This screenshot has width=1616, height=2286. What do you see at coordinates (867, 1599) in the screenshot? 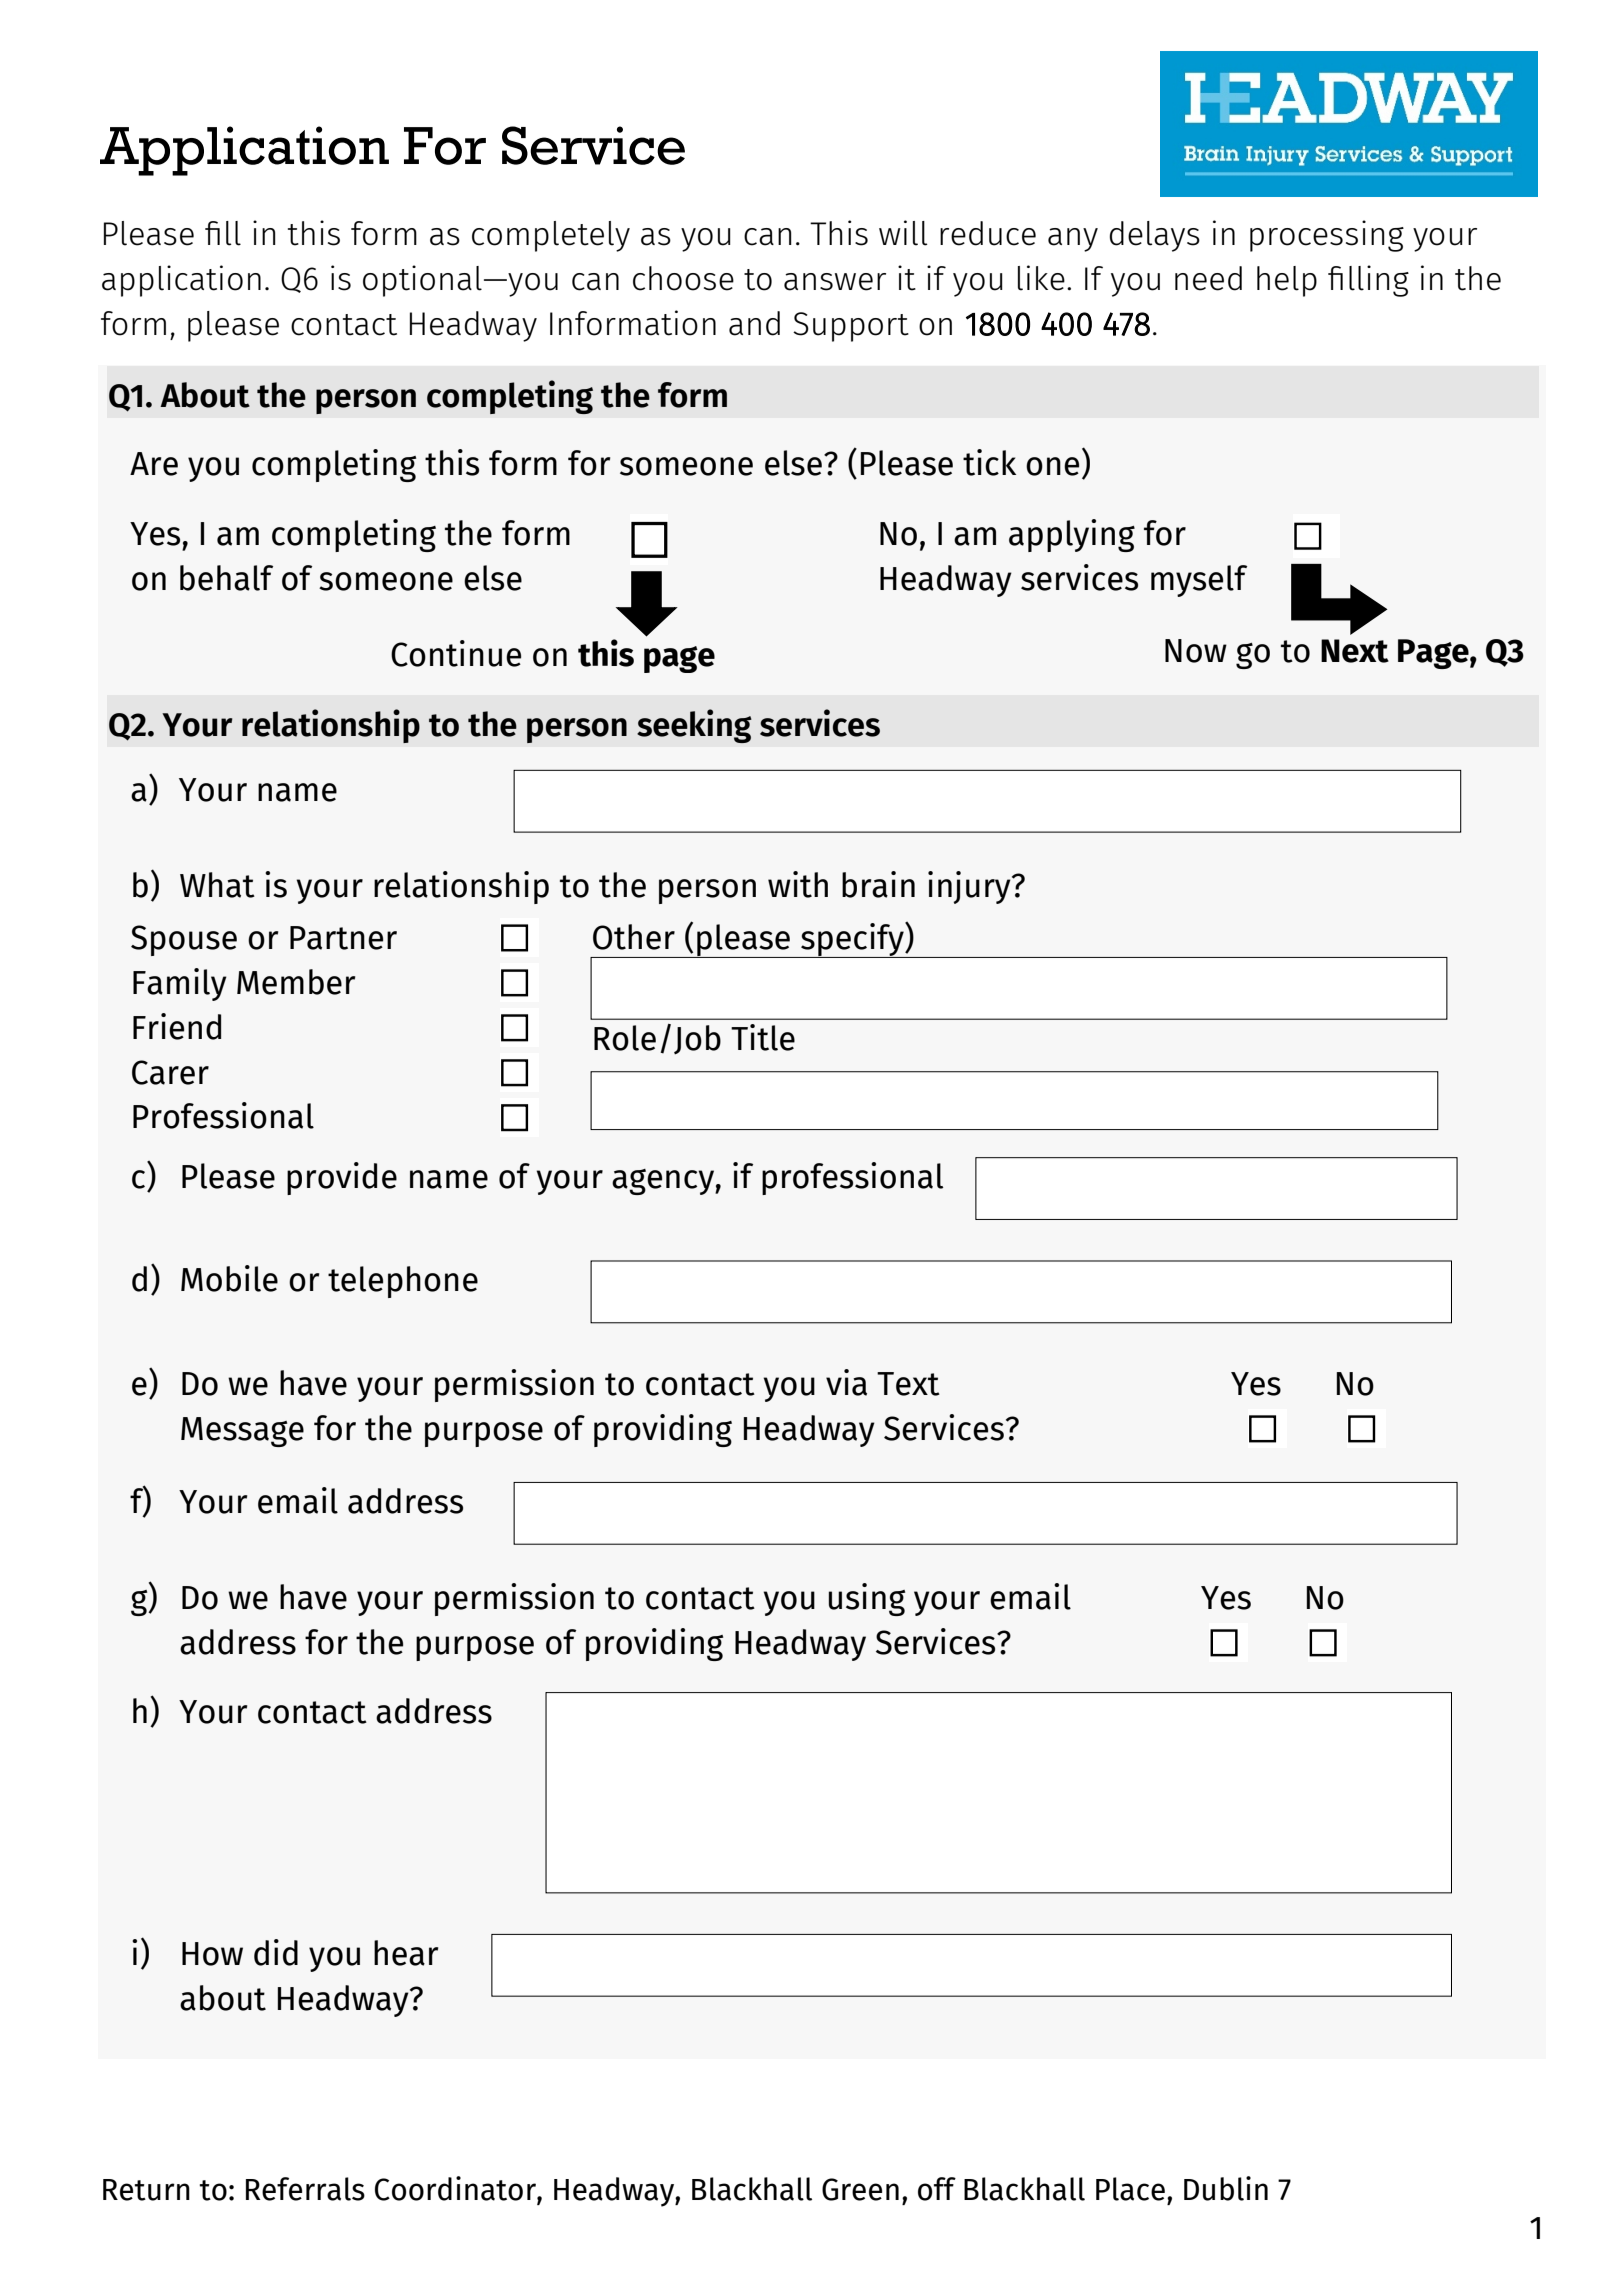
I see `using` at bounding box center [867, 1599].
